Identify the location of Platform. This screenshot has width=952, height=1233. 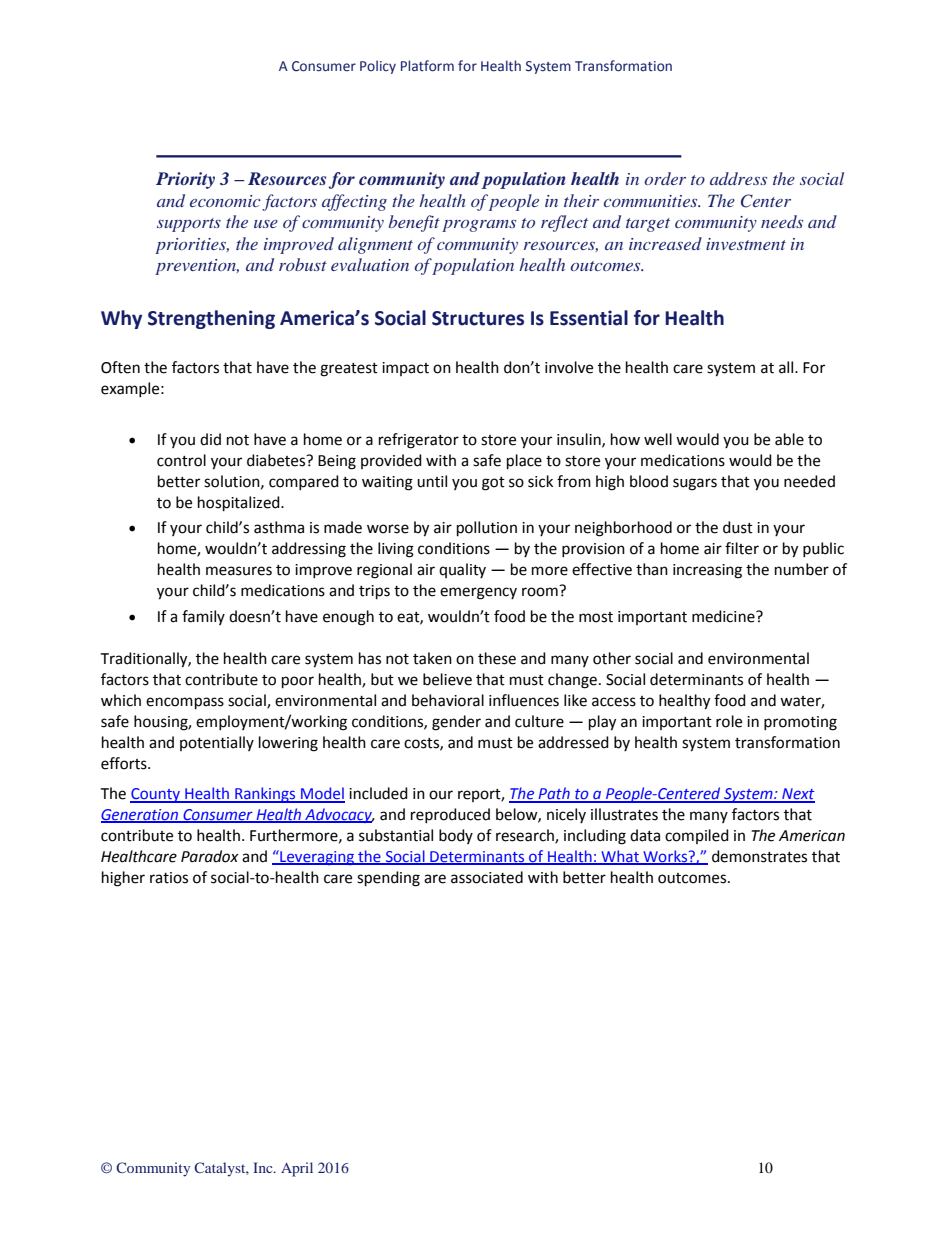
(427, 66).
